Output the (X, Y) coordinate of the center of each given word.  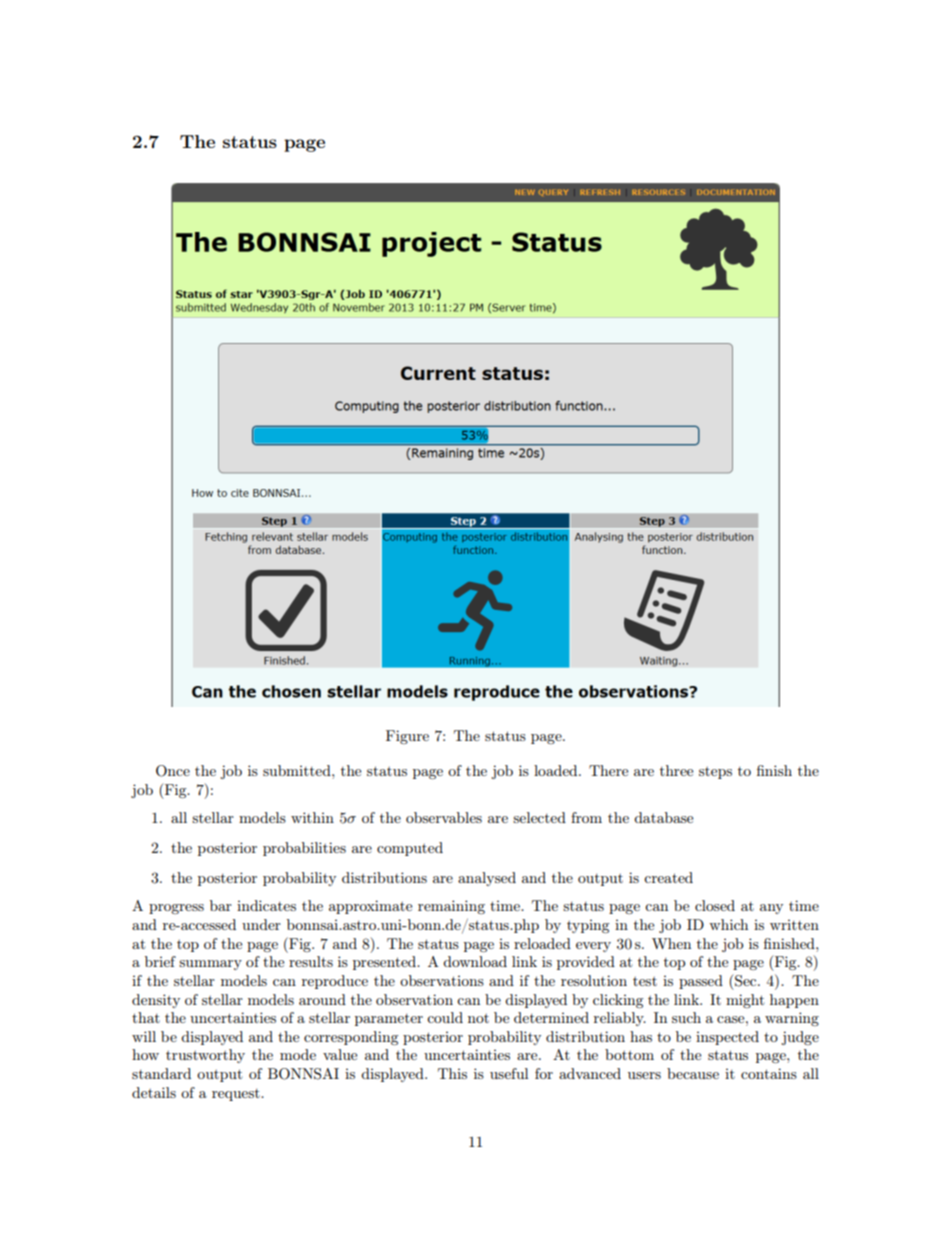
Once (173, 771)
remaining (451, 907)
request (237, 1095)
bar (221, 905)
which (728, 924)
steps (715, 773)
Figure (407, 737)
